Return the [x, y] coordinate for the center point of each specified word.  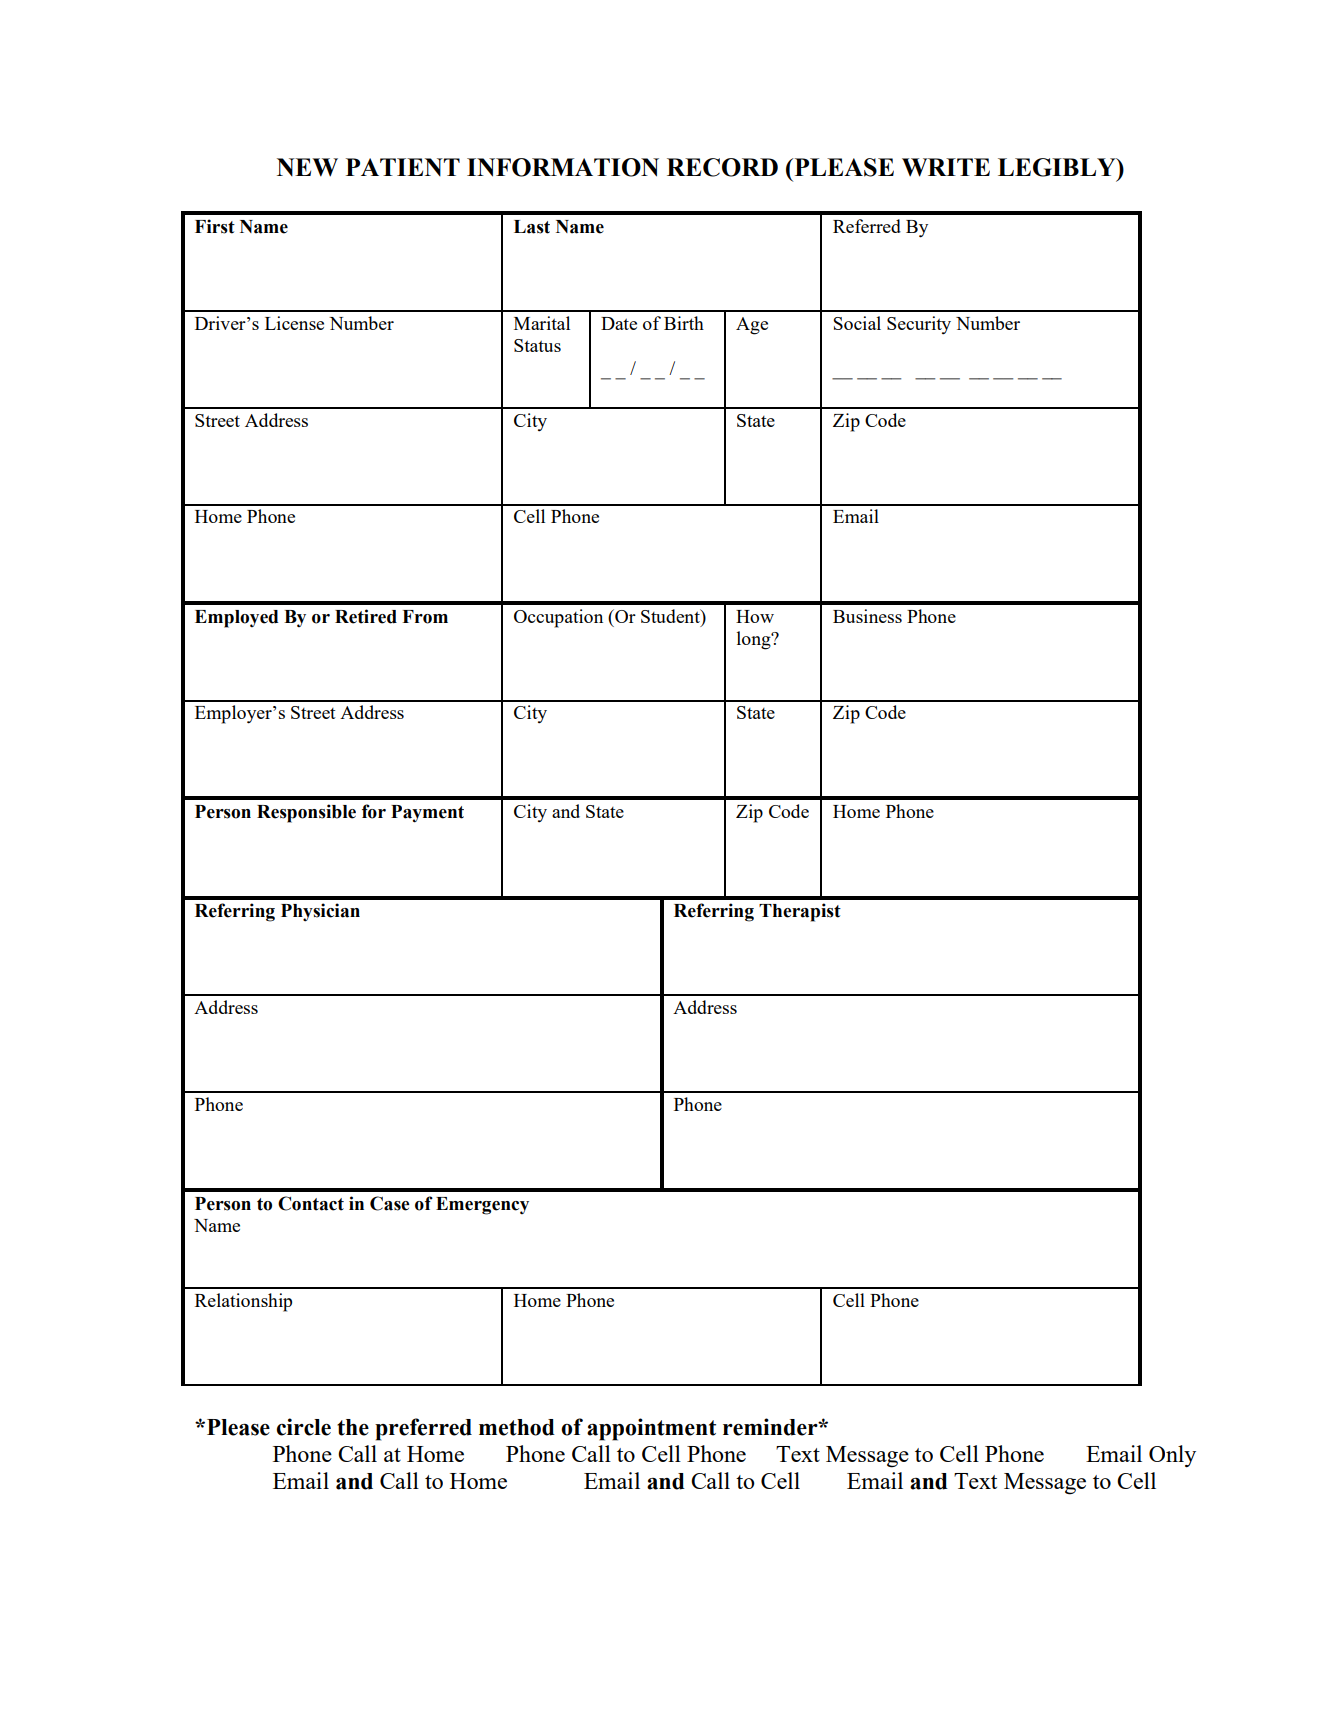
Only [1172, 1456]
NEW [307, 167]
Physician [320, 912]
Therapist [800, 912]
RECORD [722, 167]
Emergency [482, 1206]
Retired [366, 616]
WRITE [946, 167]
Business [867, 616]
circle [304, 1427]
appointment [651, 1429]
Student [671, 616]
